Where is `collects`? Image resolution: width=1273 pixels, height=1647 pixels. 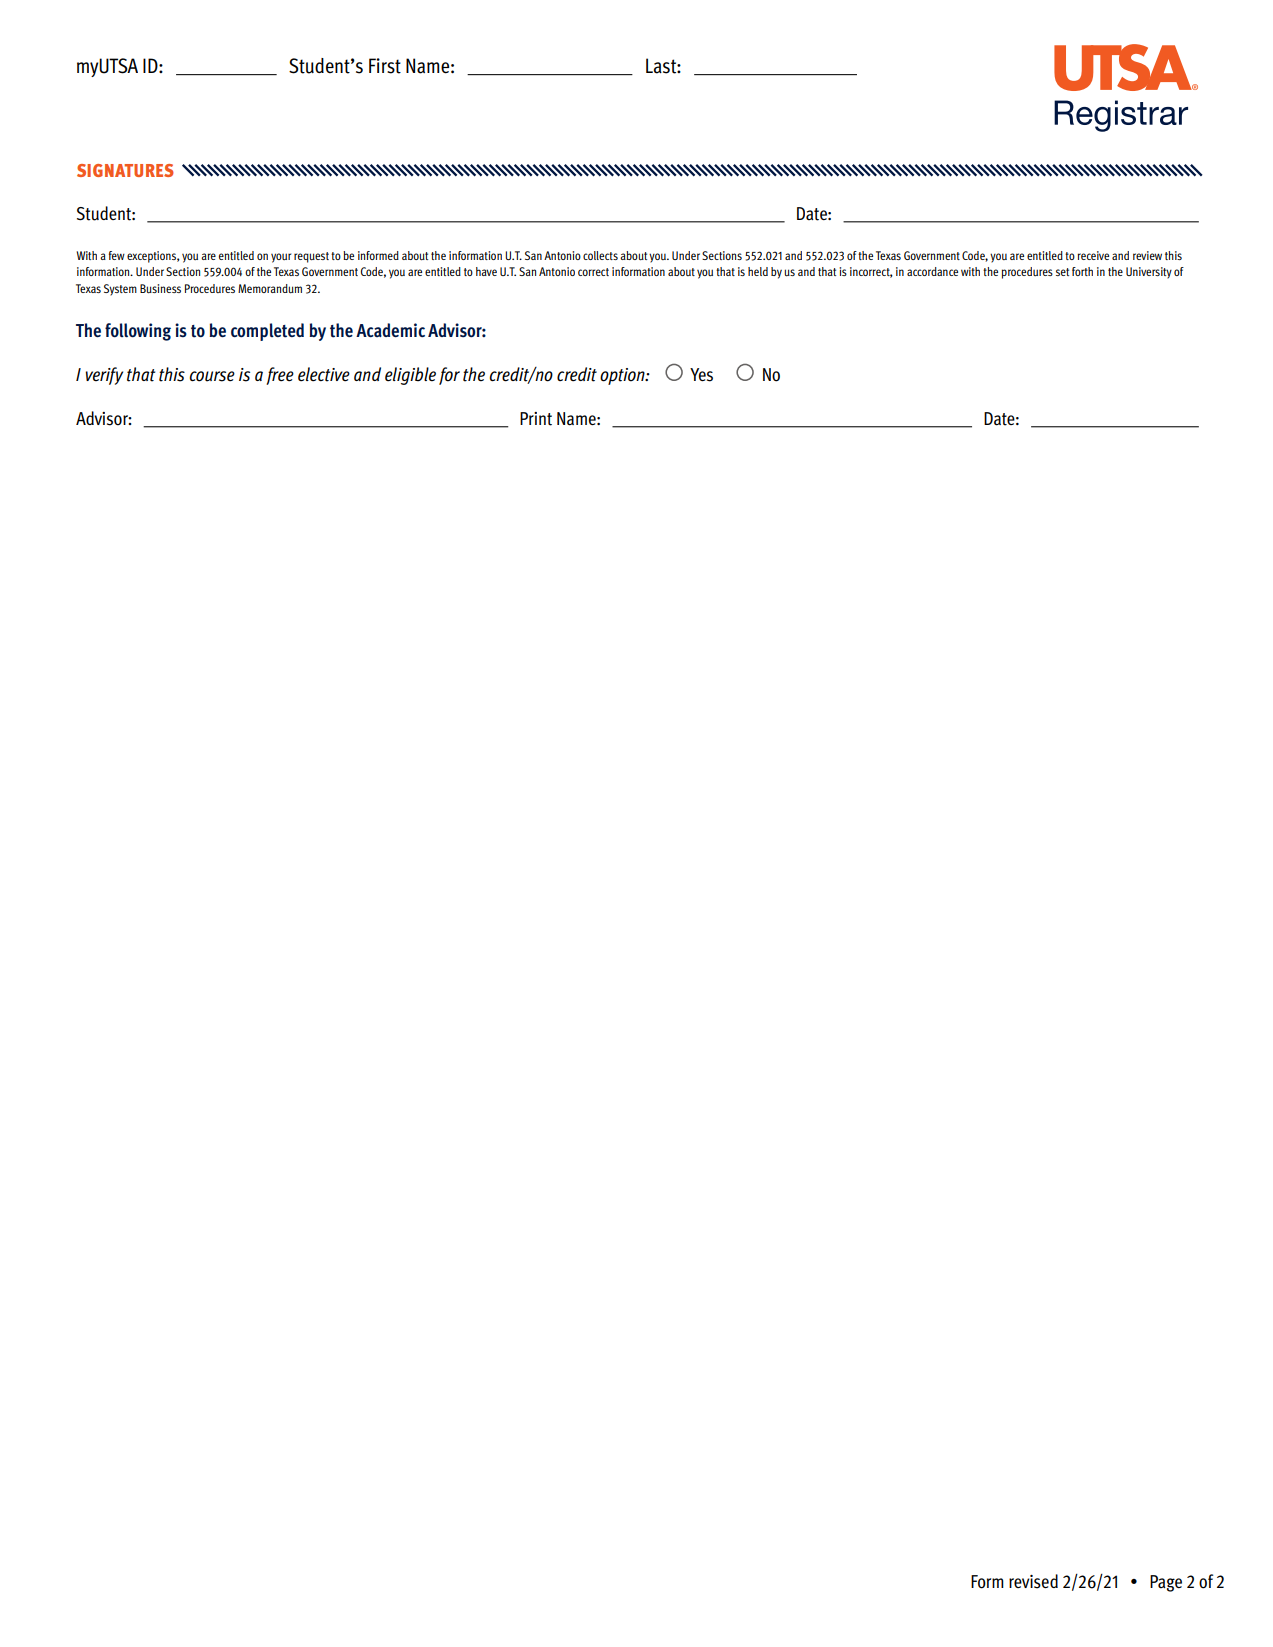 collects is located at coordinates (600, 255).
